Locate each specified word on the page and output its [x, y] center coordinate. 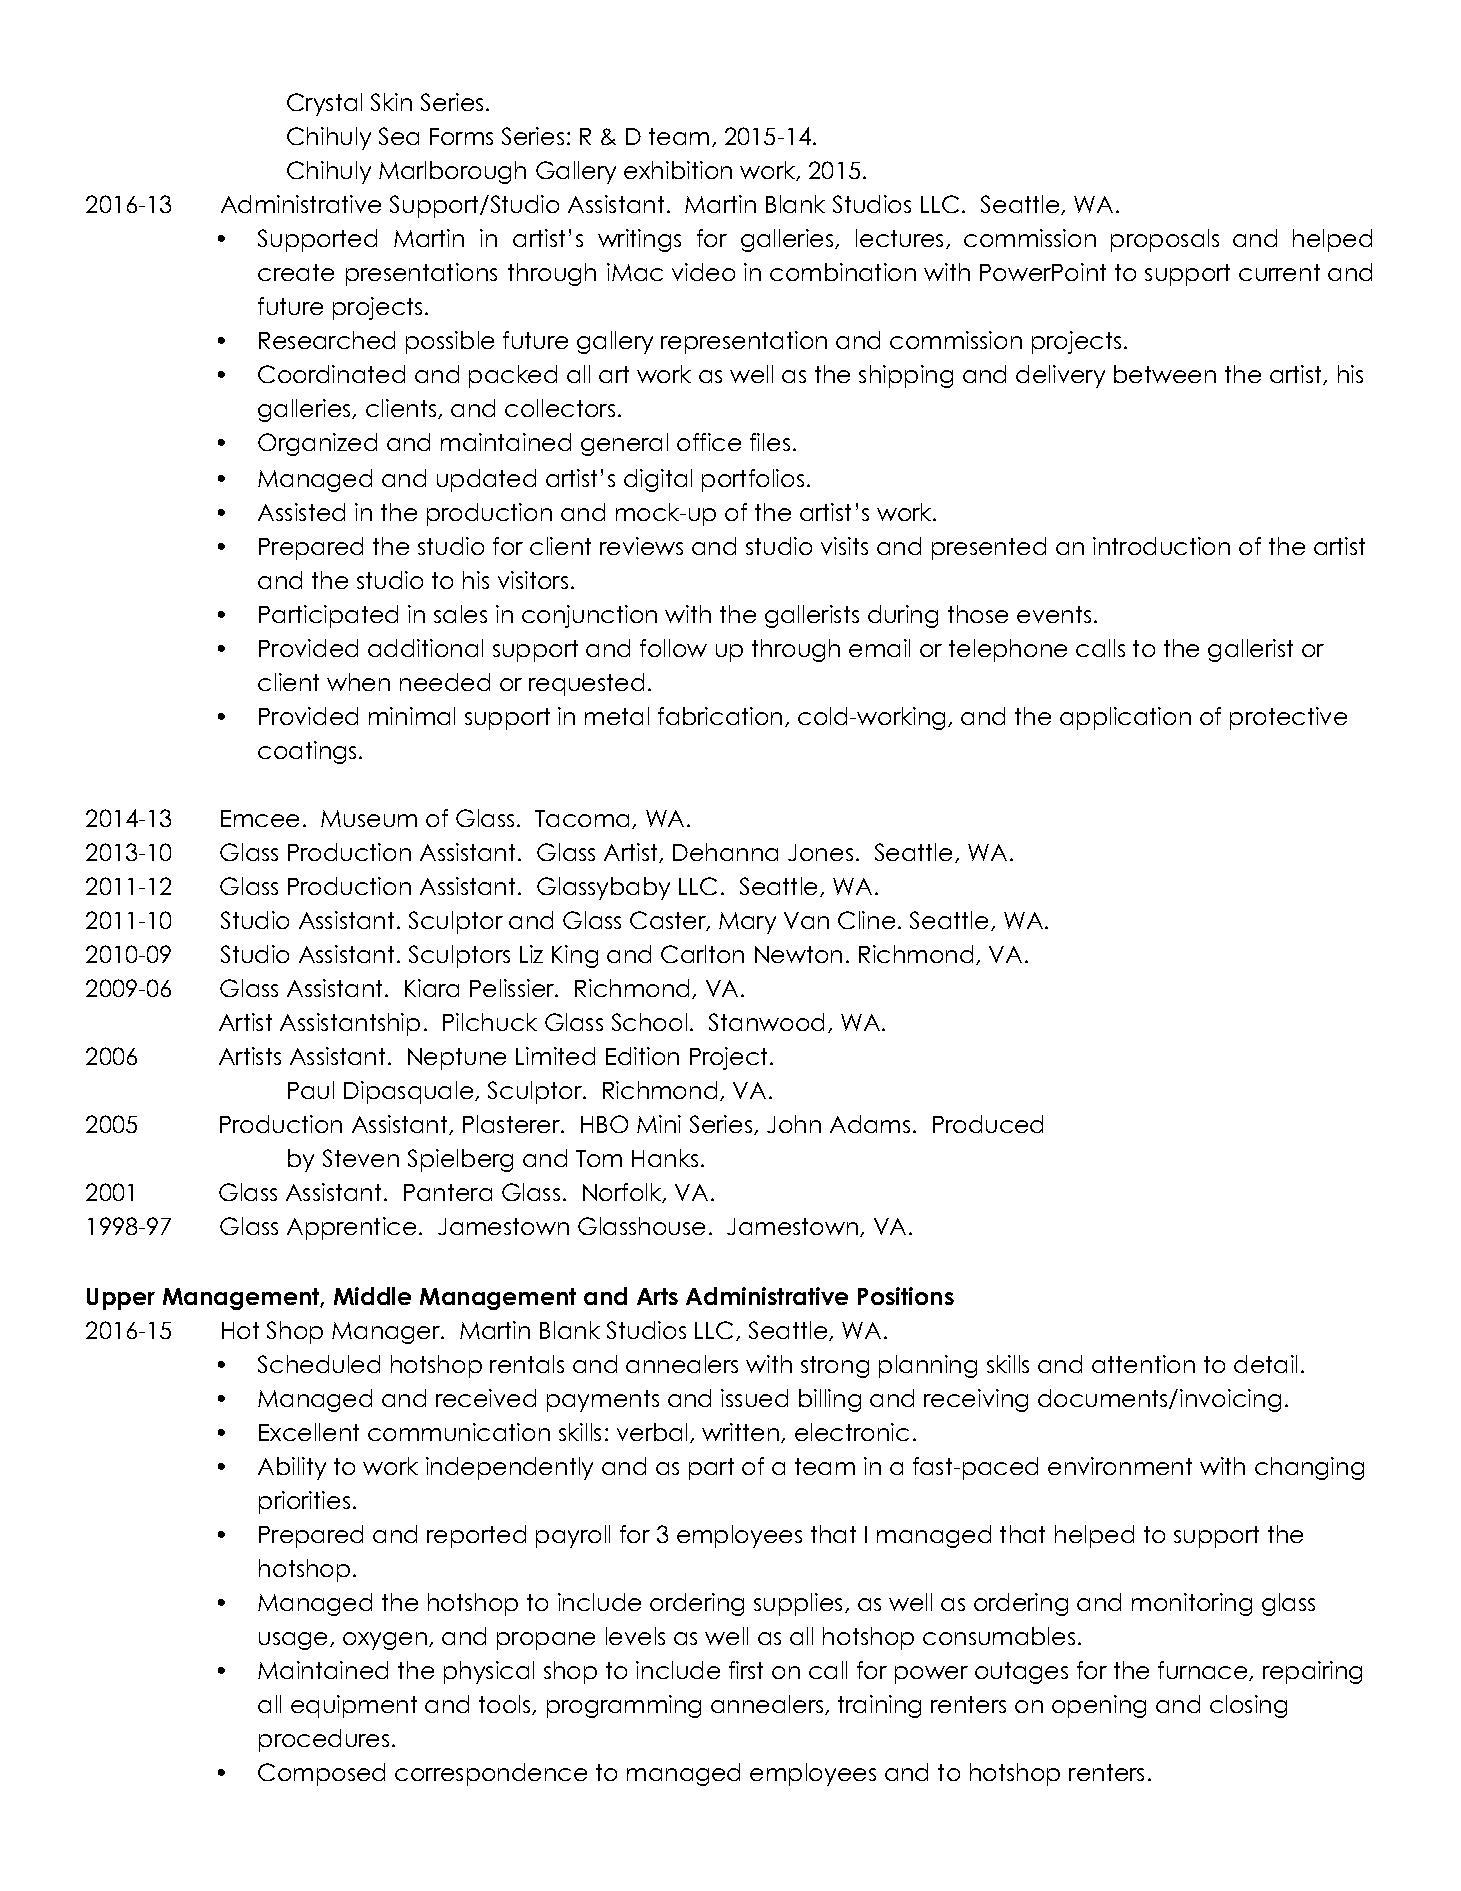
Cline [866, 920]
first [746, 1670]
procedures [324, 1740]
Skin [391, 102]
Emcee [260, 818]
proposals [1165, 240]
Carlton [702, 954]
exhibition [678, 170]
